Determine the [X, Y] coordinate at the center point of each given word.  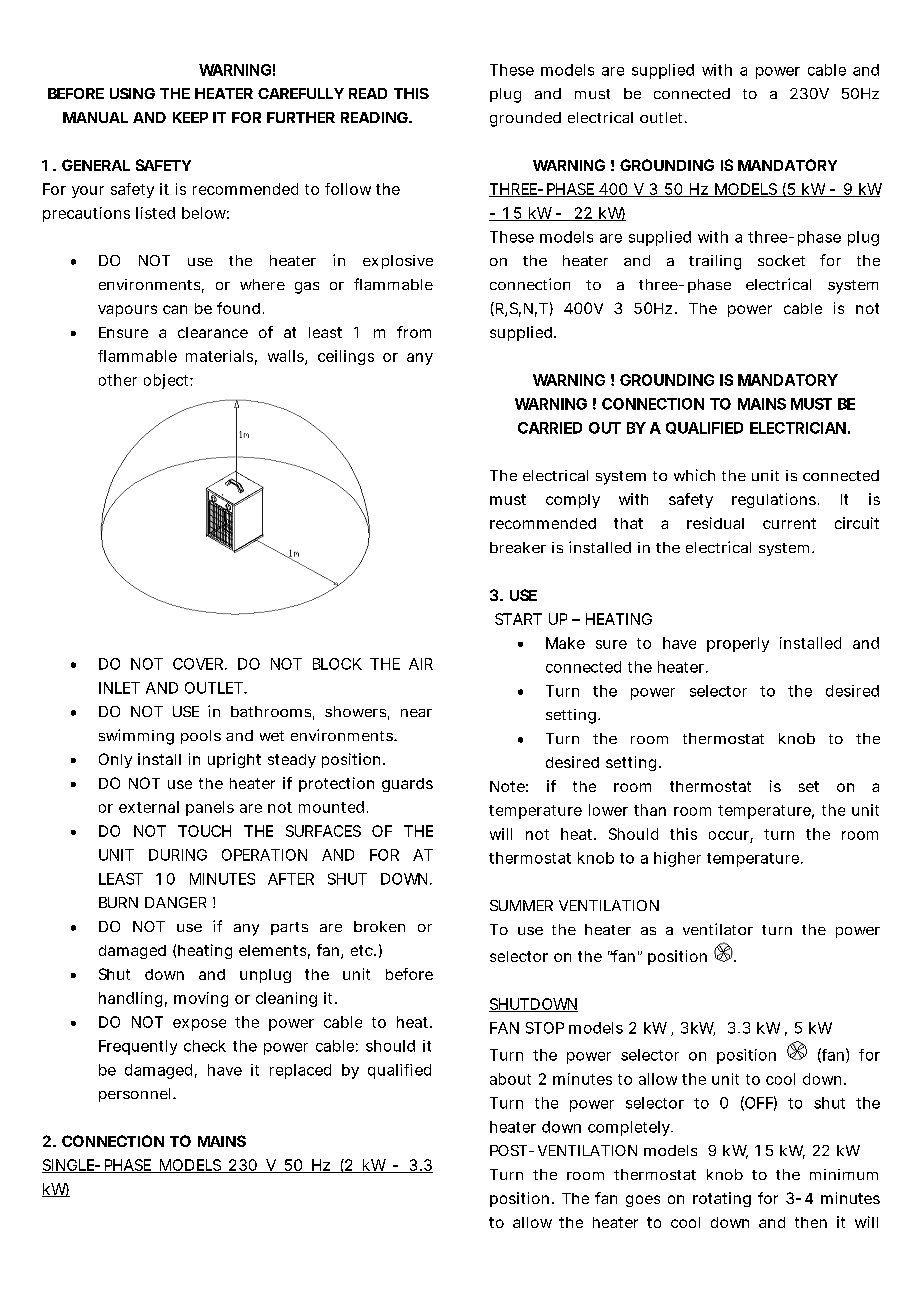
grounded [525, 119]
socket [781, 260]
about [510, 1079]
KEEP [190, 117]
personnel [134, 1095]
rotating [722, 1199]
